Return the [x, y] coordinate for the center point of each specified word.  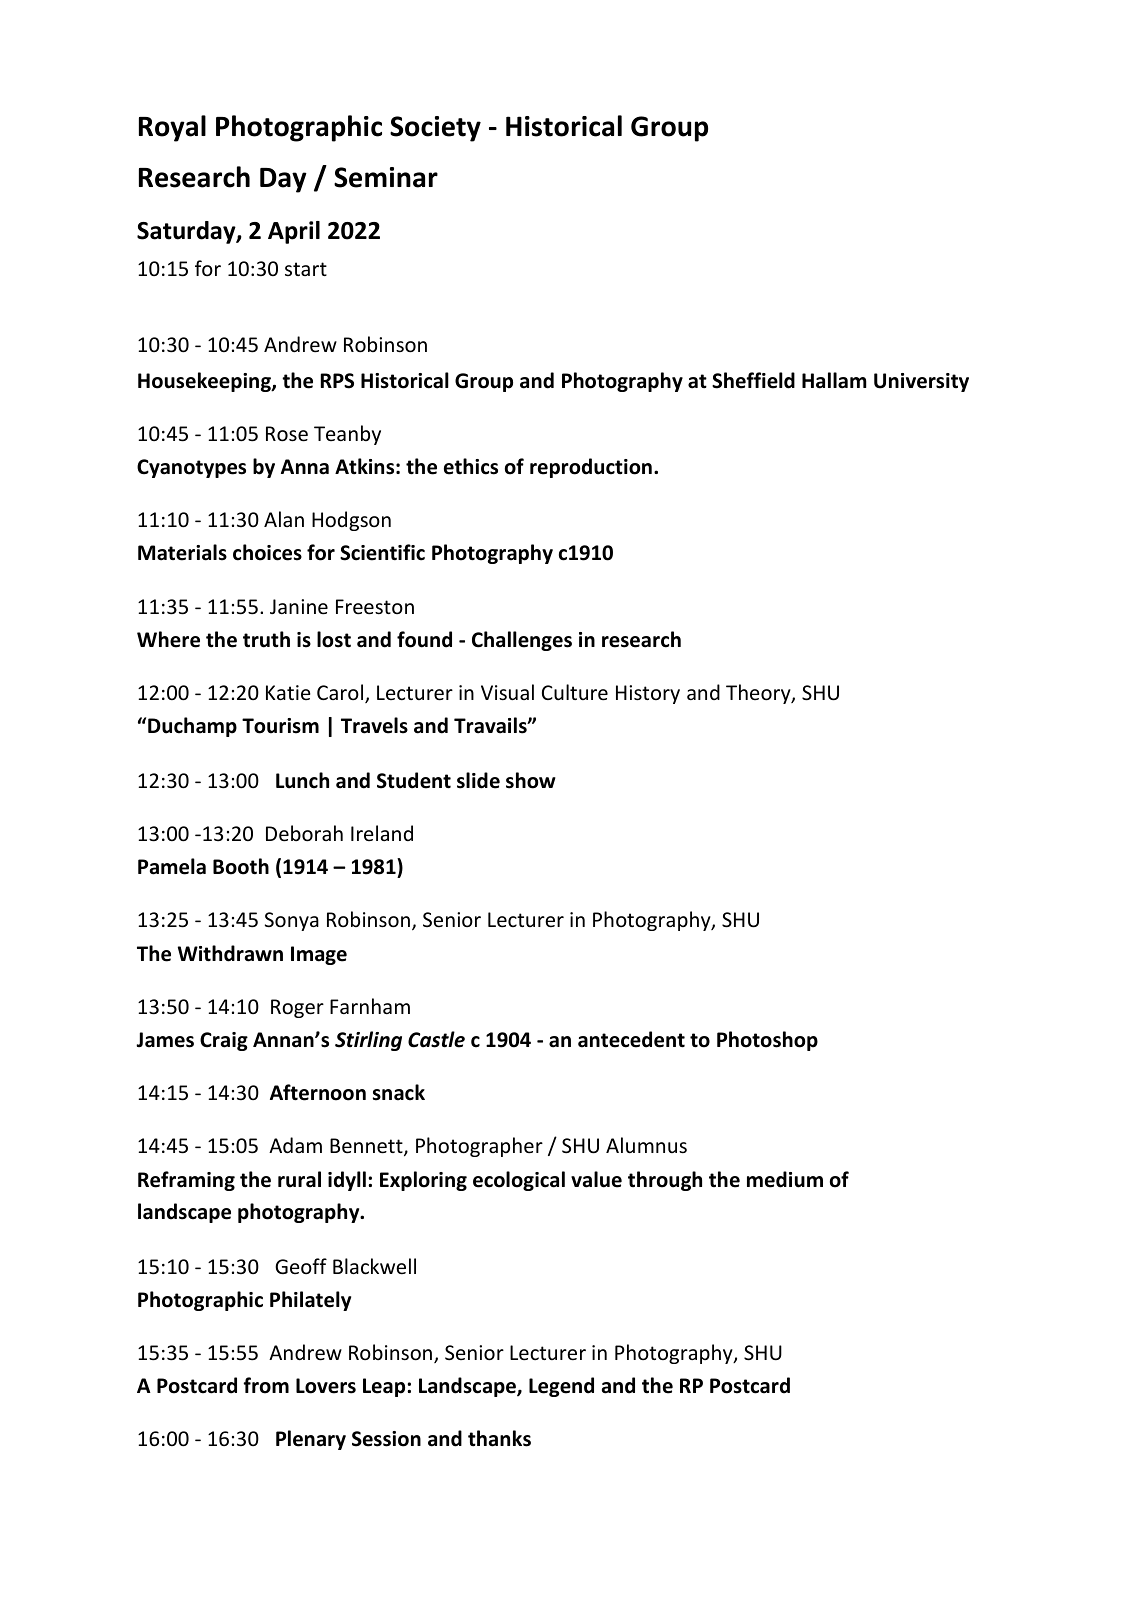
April [294, 232]
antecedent [631, 1039]
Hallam [834, 380]
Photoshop [767, 1041]
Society [435, 129]
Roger [297, 1008]
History [648, 694]
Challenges [522, 641]
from [266, 1385]
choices [267, 552]
